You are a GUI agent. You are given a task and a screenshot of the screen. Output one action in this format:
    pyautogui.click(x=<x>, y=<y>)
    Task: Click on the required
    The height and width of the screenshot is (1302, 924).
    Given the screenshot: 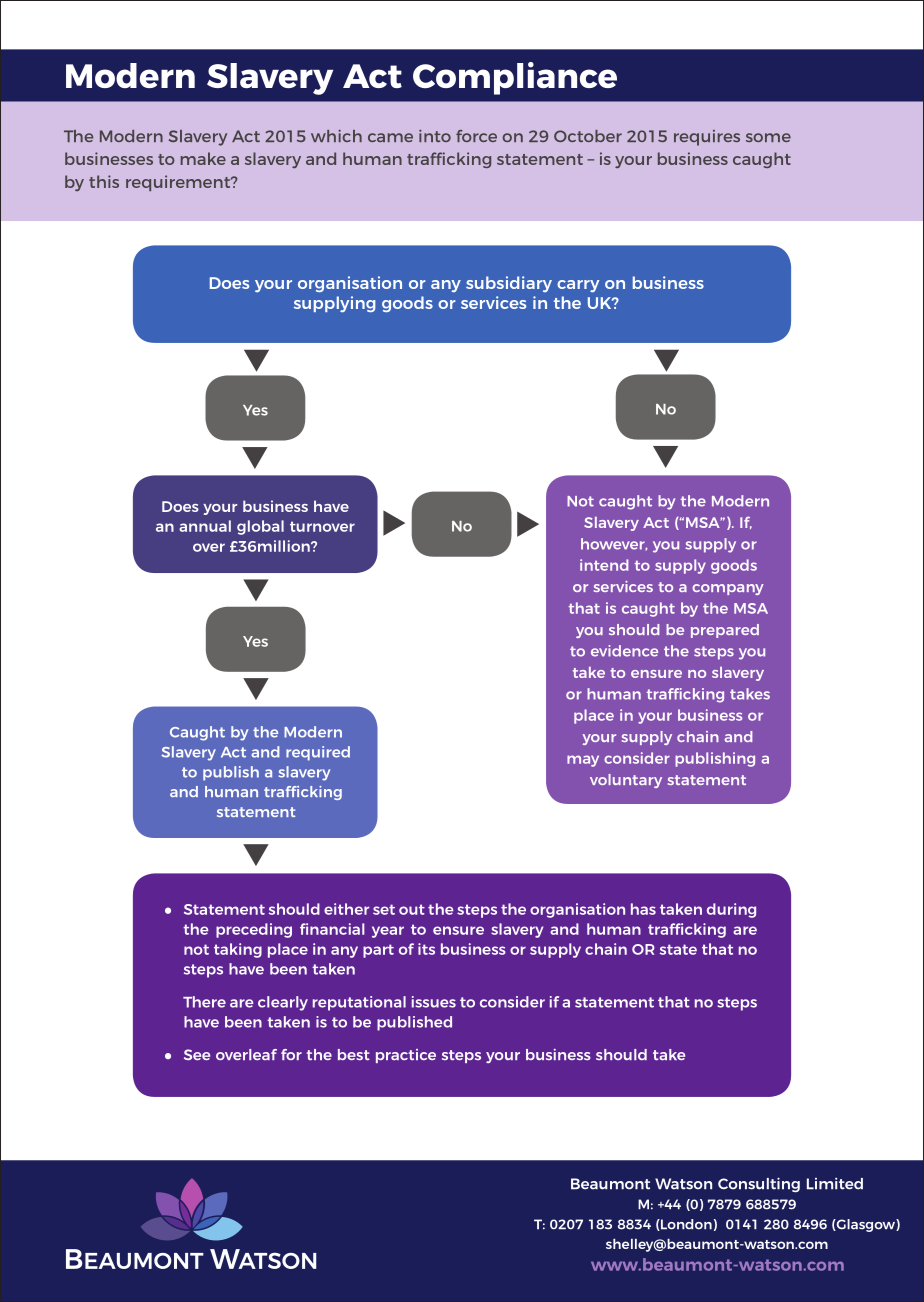 What is the action you would take?
    pyautogui.click(x=318, y=753)
